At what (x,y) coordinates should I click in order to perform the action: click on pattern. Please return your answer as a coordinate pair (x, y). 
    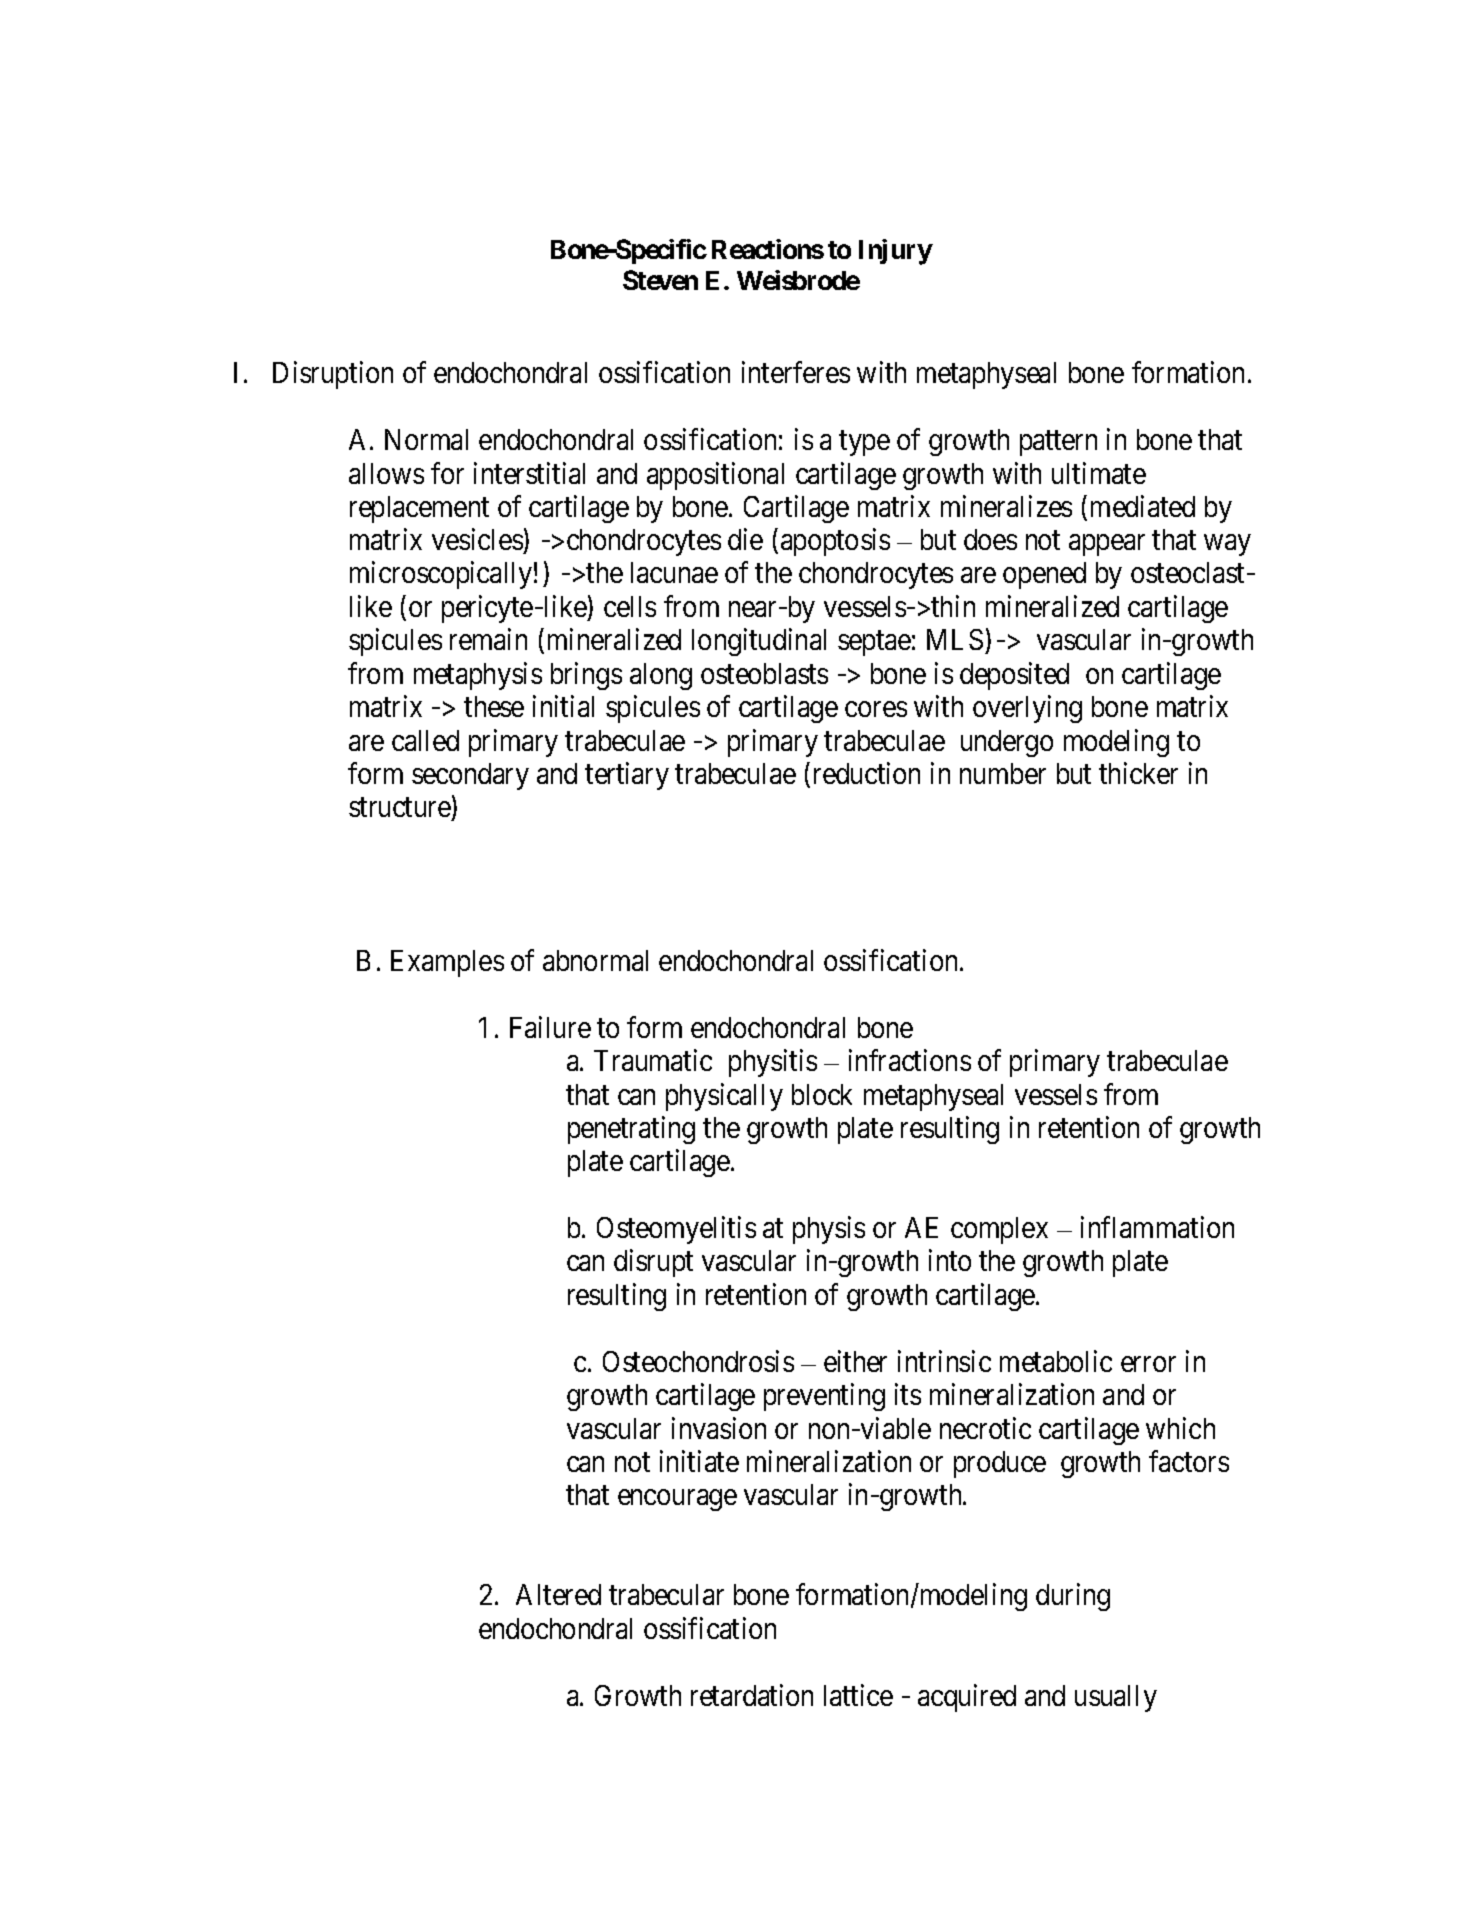
    Looking at the image, I should click on (1058, 443).
